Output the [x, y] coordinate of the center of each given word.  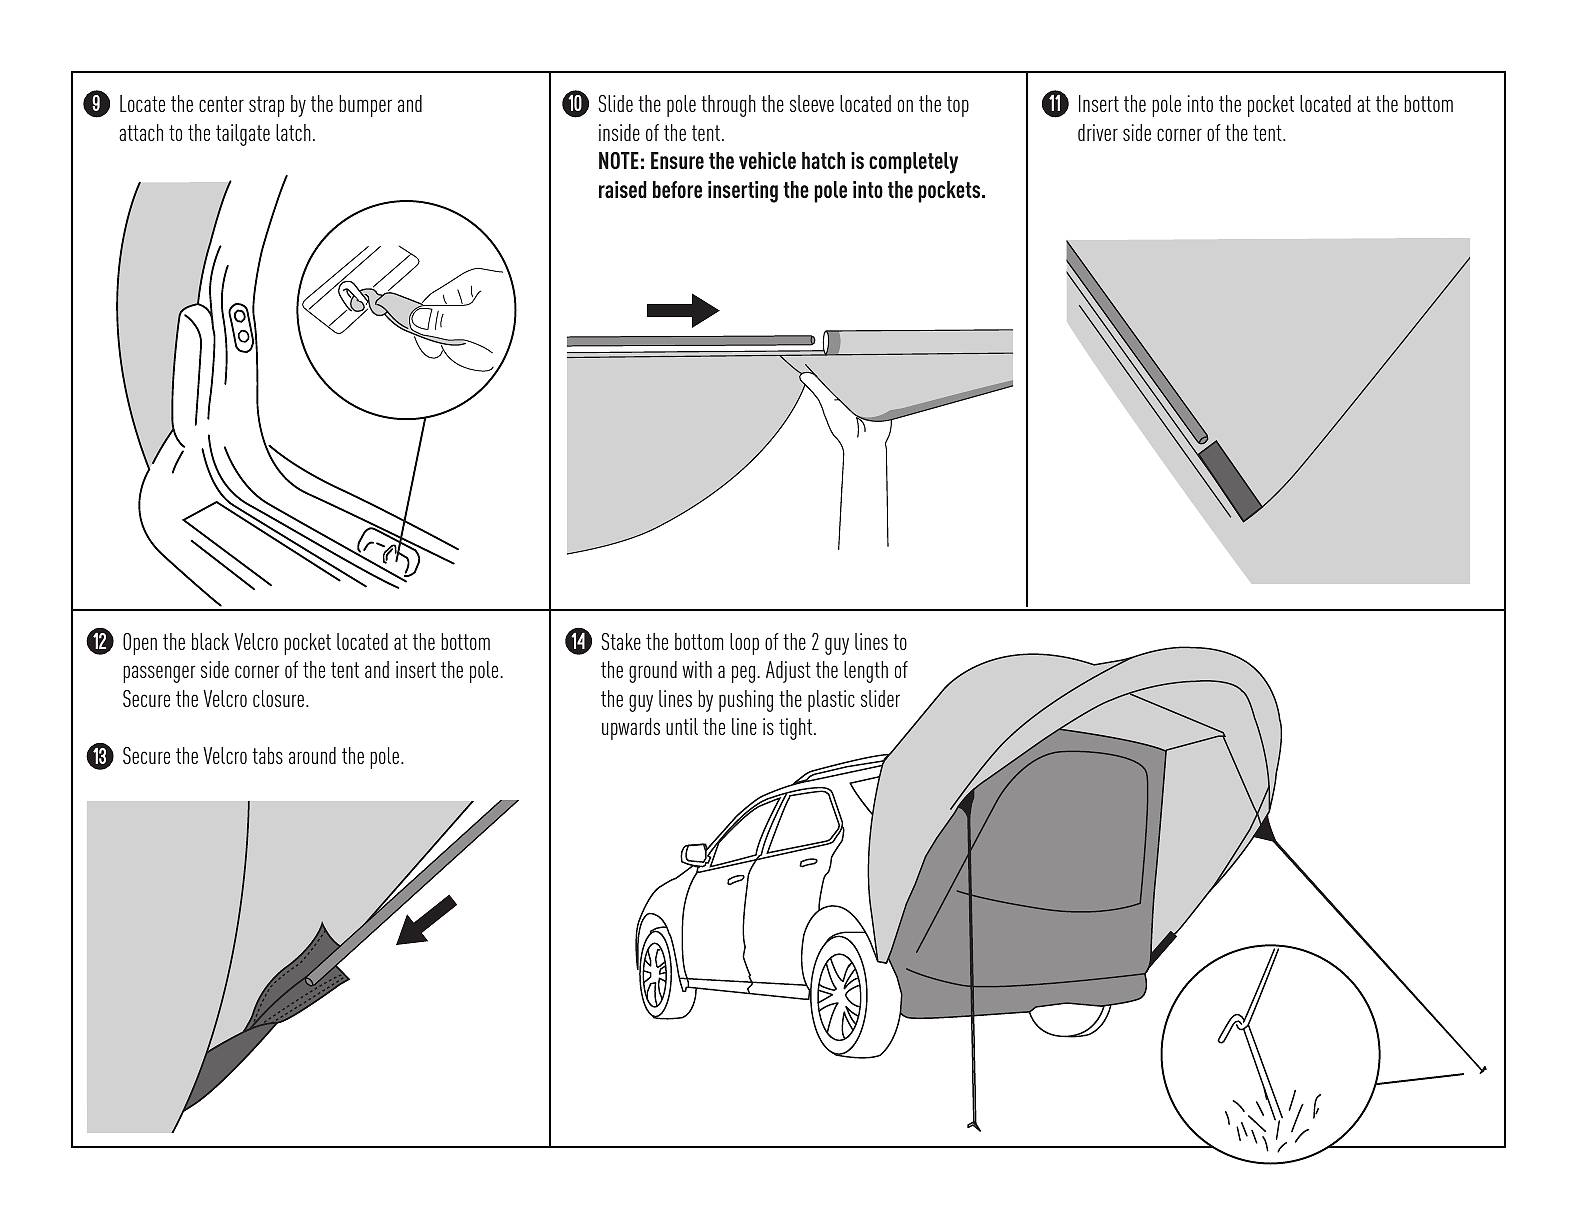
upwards [631, 729]
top [958, 106]
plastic [831, 701]
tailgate [243, 135]
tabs [267, 755]
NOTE [619, 160]
